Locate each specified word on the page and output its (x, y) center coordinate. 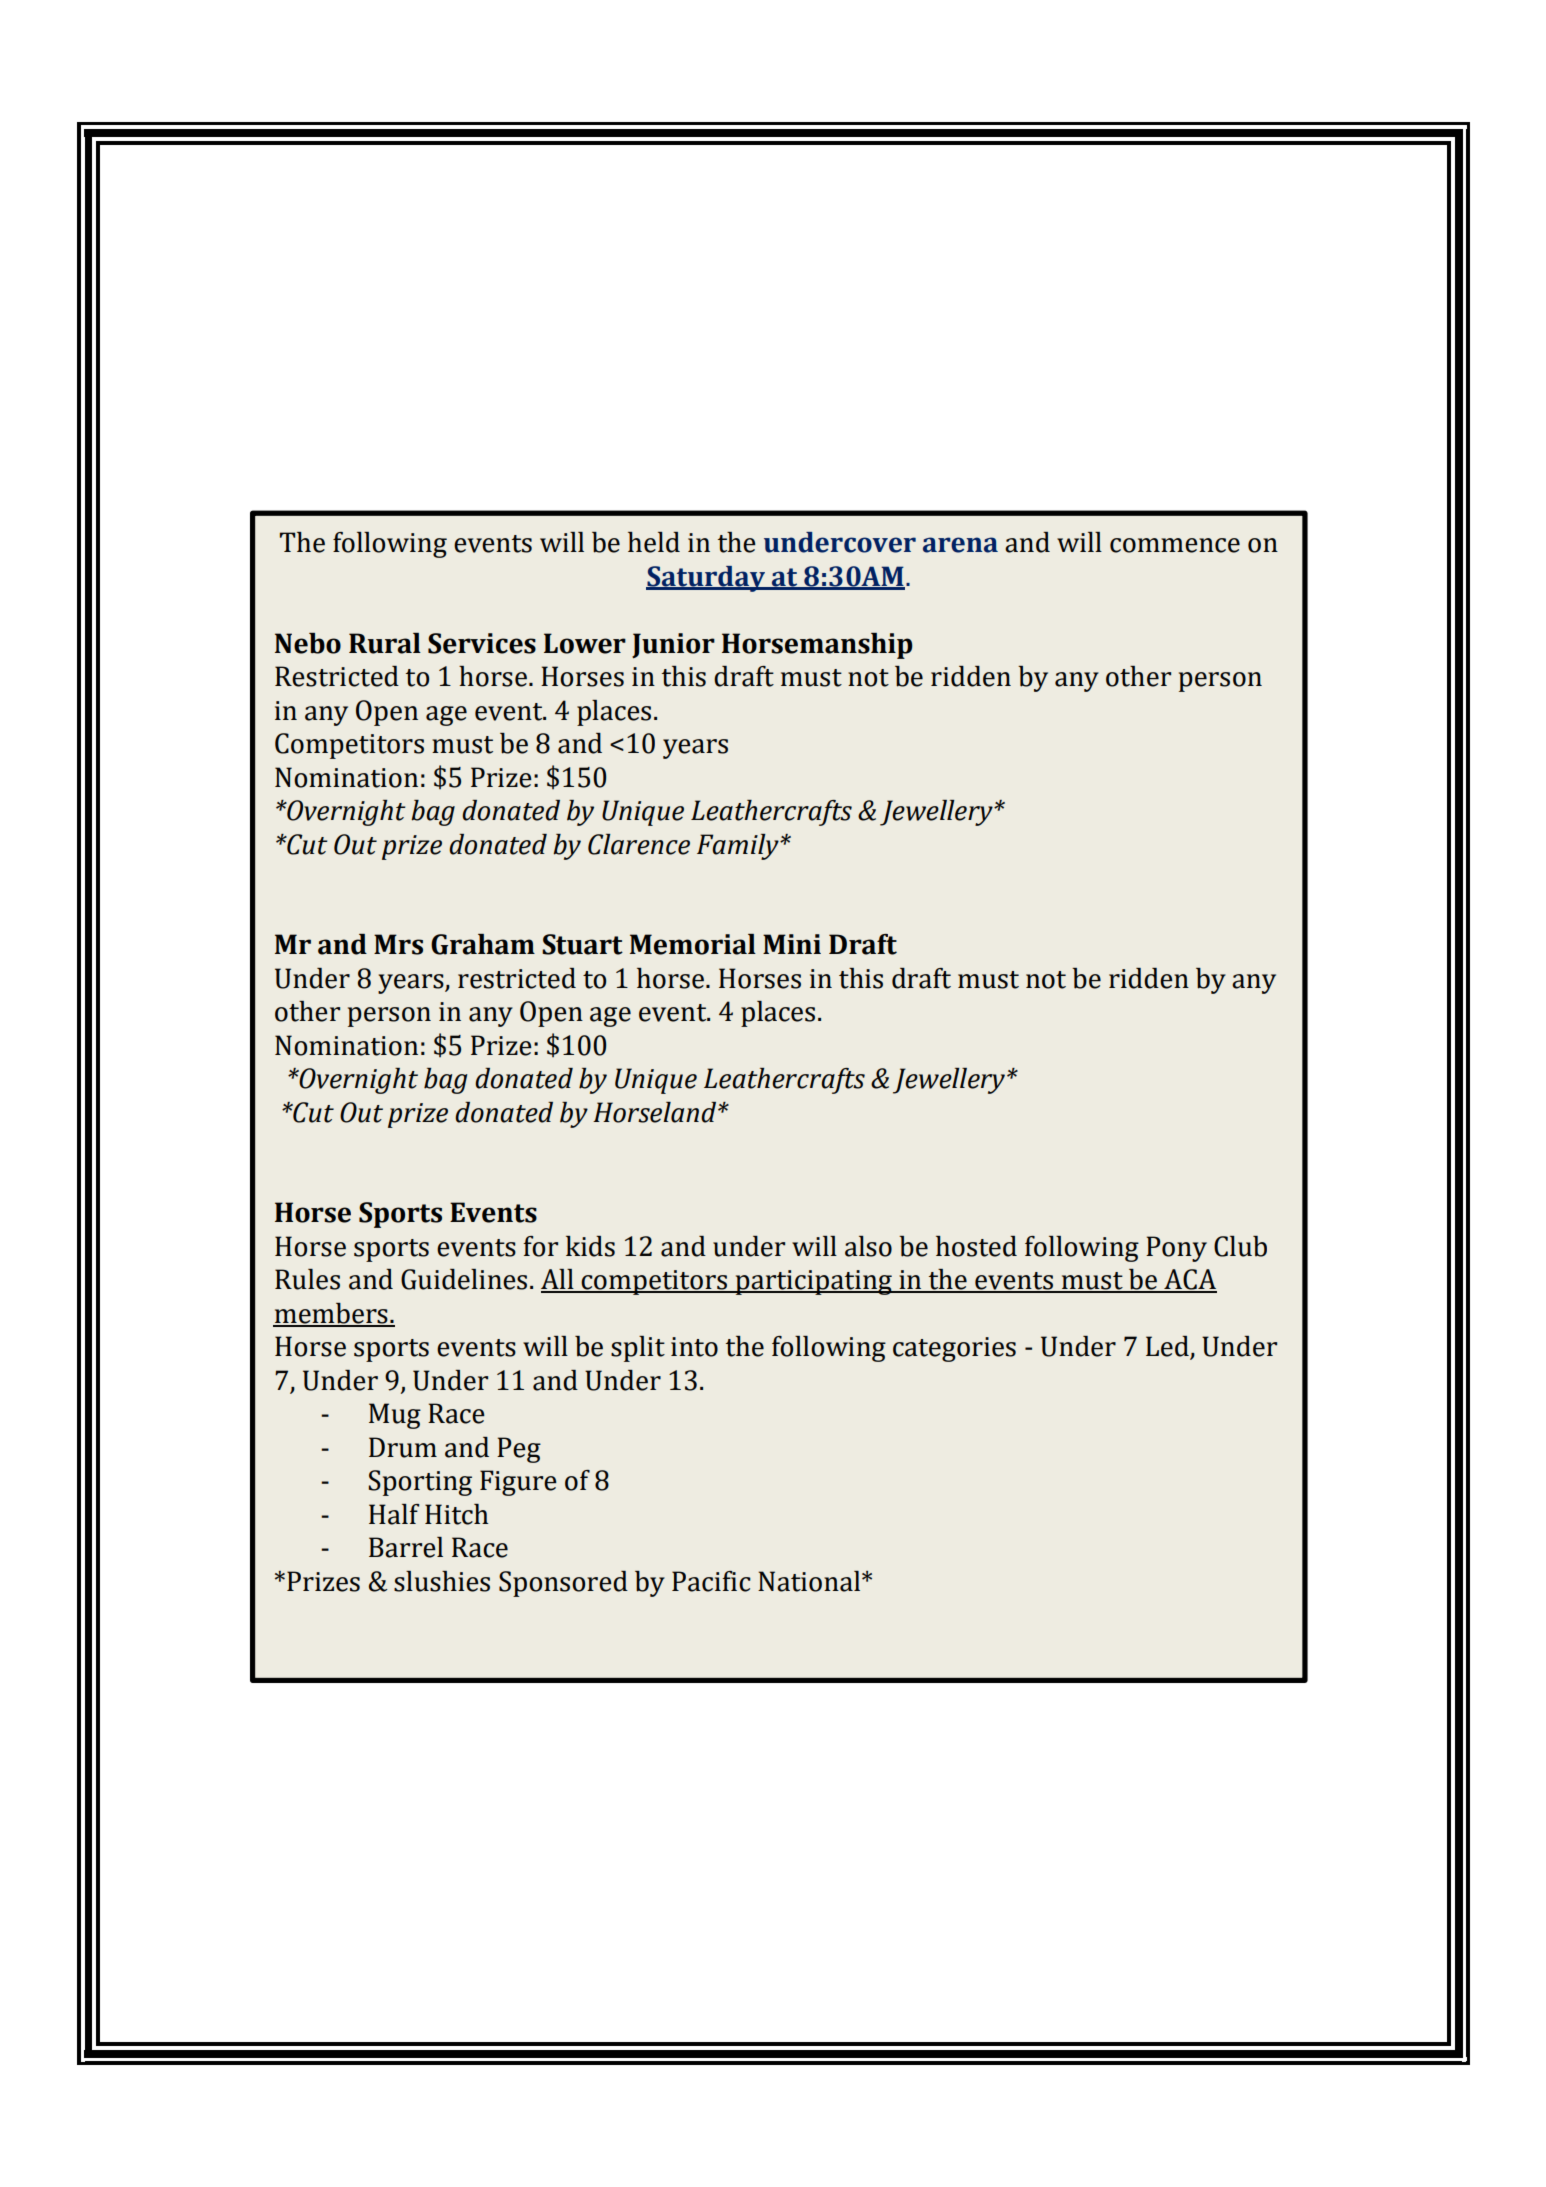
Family (739, 847)
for (540, 1246)
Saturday (707, 579)
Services (482, 643)
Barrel (406, 1547)
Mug (395, 1416)
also (868, 1246)
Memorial (693, 944)
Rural (385, 643)
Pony (1176, 1249)
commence (1175, 545)
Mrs (398, 944)
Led (1168, 1347)
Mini (792, 944)
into (694, 1347)
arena (960, 545)
